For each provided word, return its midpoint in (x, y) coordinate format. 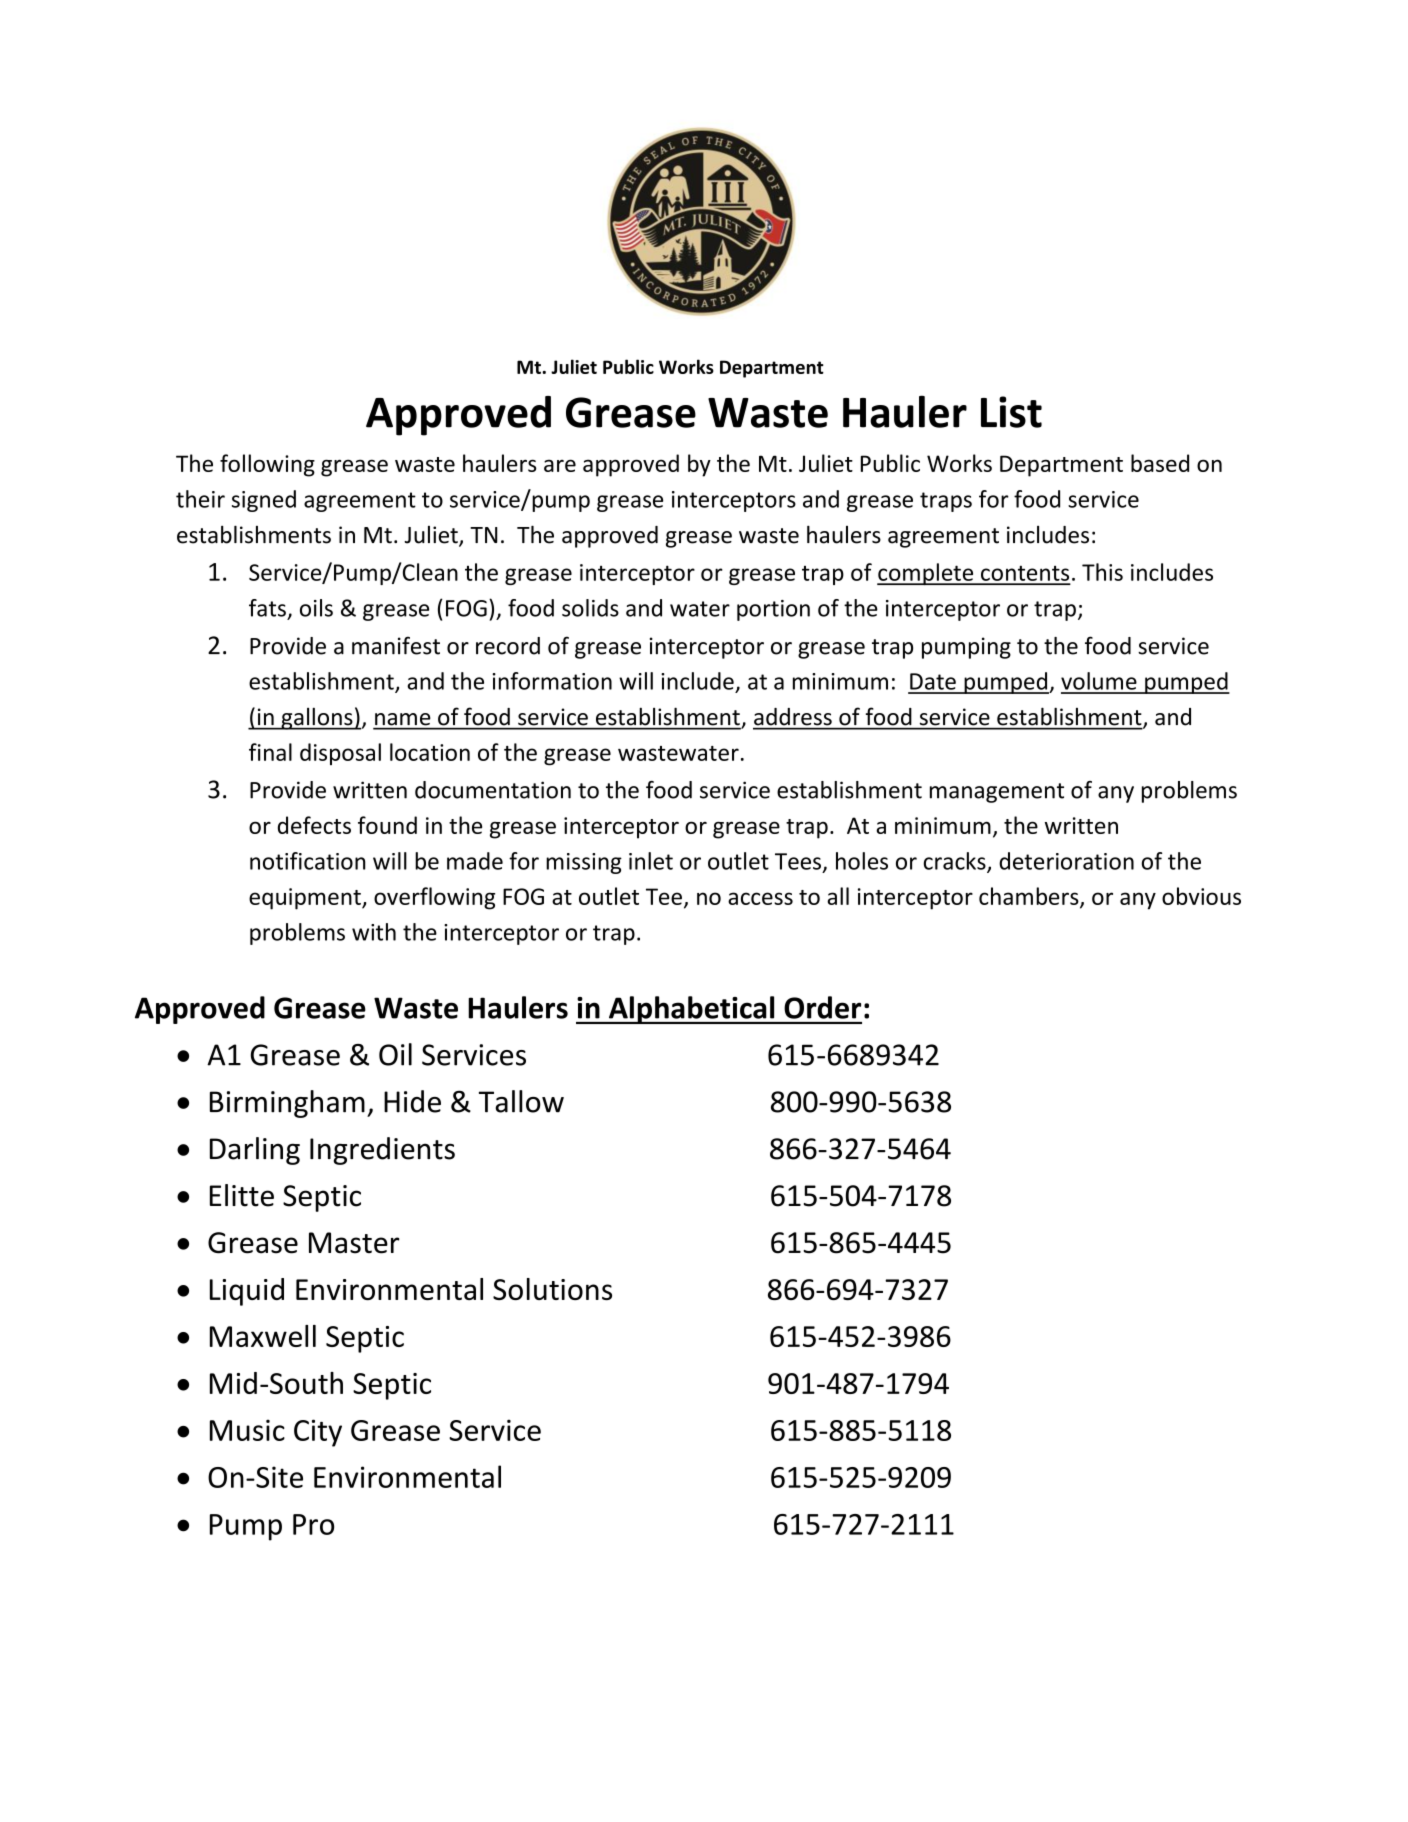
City (318, 1433)
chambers (1030, 897)
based (1160, 463)
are (560, 465)
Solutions (552, 1289)
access (760, 898)
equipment (306, 899)
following (267, 465)
